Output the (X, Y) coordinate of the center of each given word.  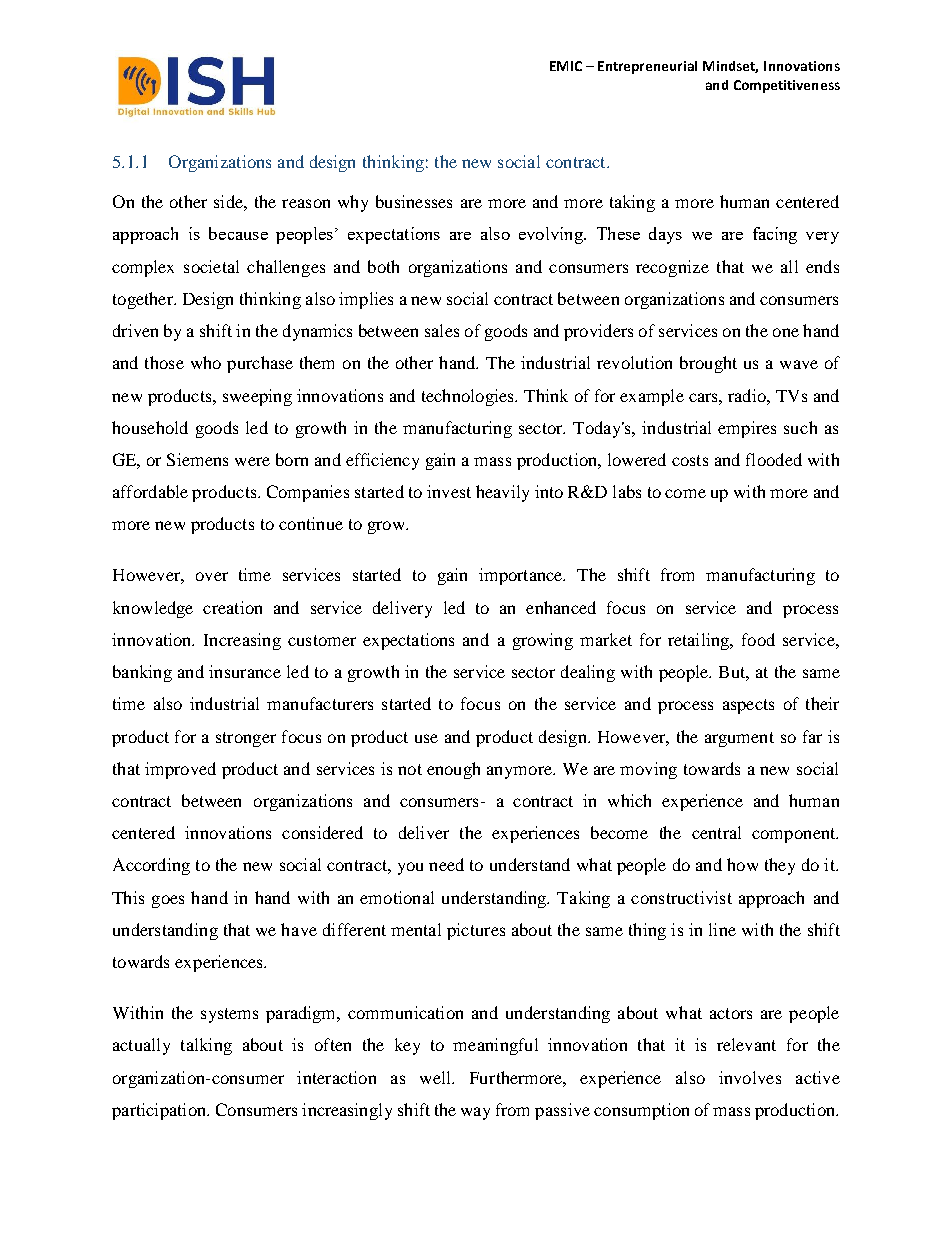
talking (206, 1046)
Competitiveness (787, 86)
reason (306, 203)
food (758, 639)
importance (522, 576)
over (212, 576)
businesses (414, 201)
